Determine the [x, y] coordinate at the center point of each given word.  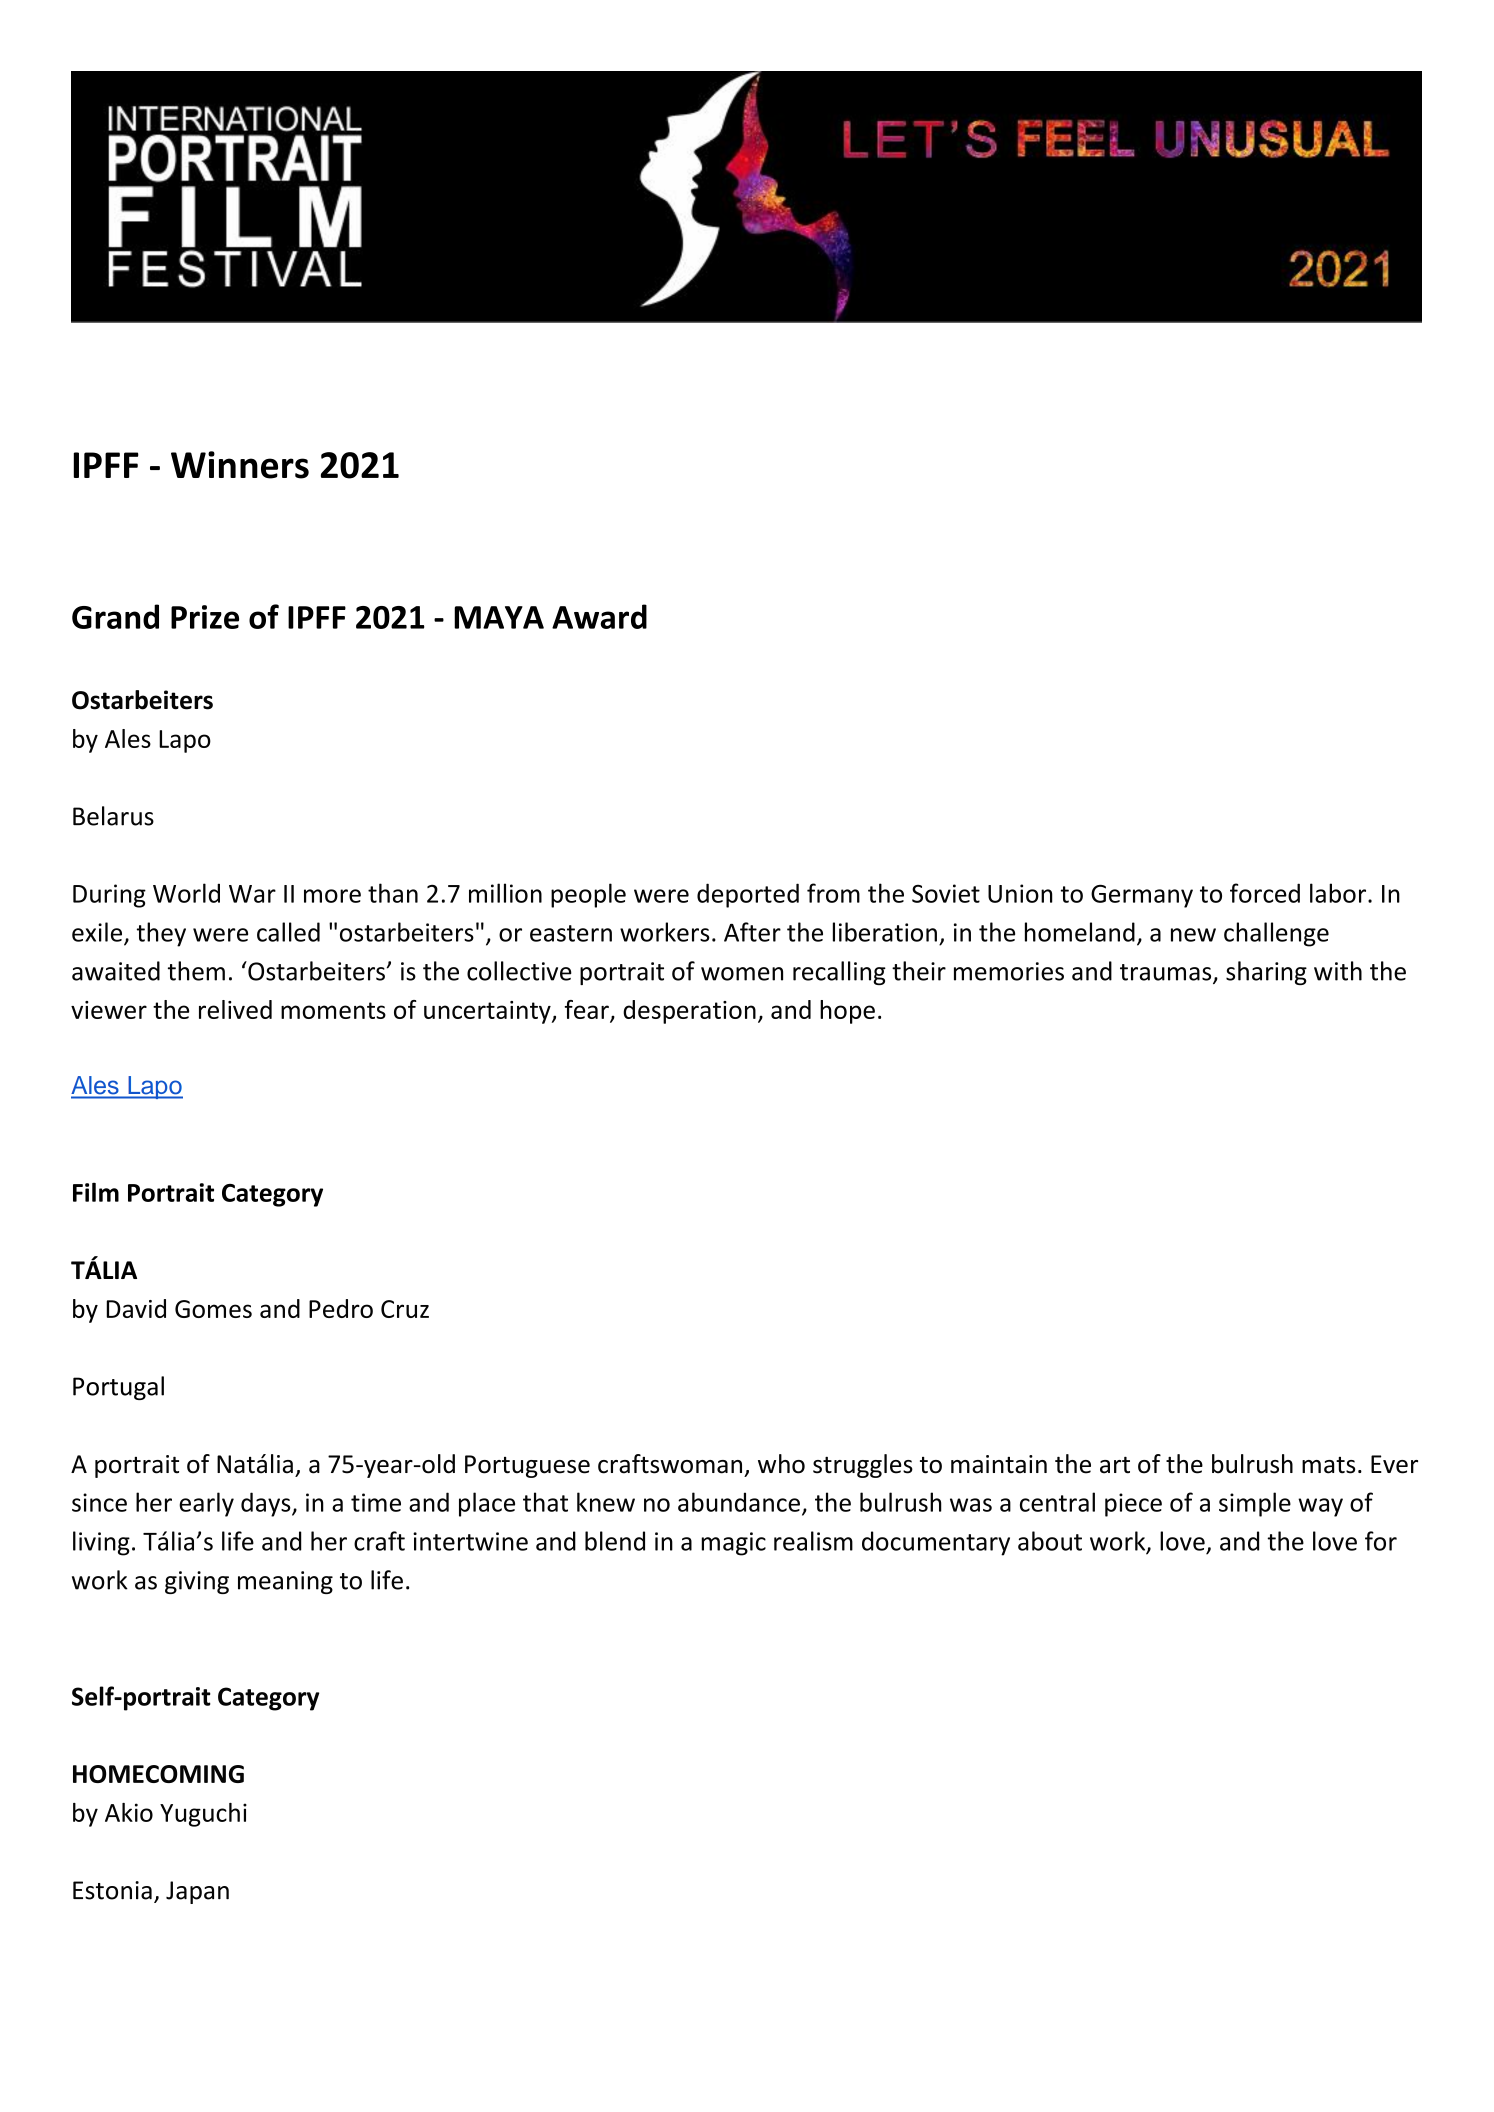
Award [599, 616]
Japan [197, 1892]
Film [96, 1192]
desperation [689, 1012]
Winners [240, 465]
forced [1265, 893]
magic [733, 1544]
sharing [1266, 973]
